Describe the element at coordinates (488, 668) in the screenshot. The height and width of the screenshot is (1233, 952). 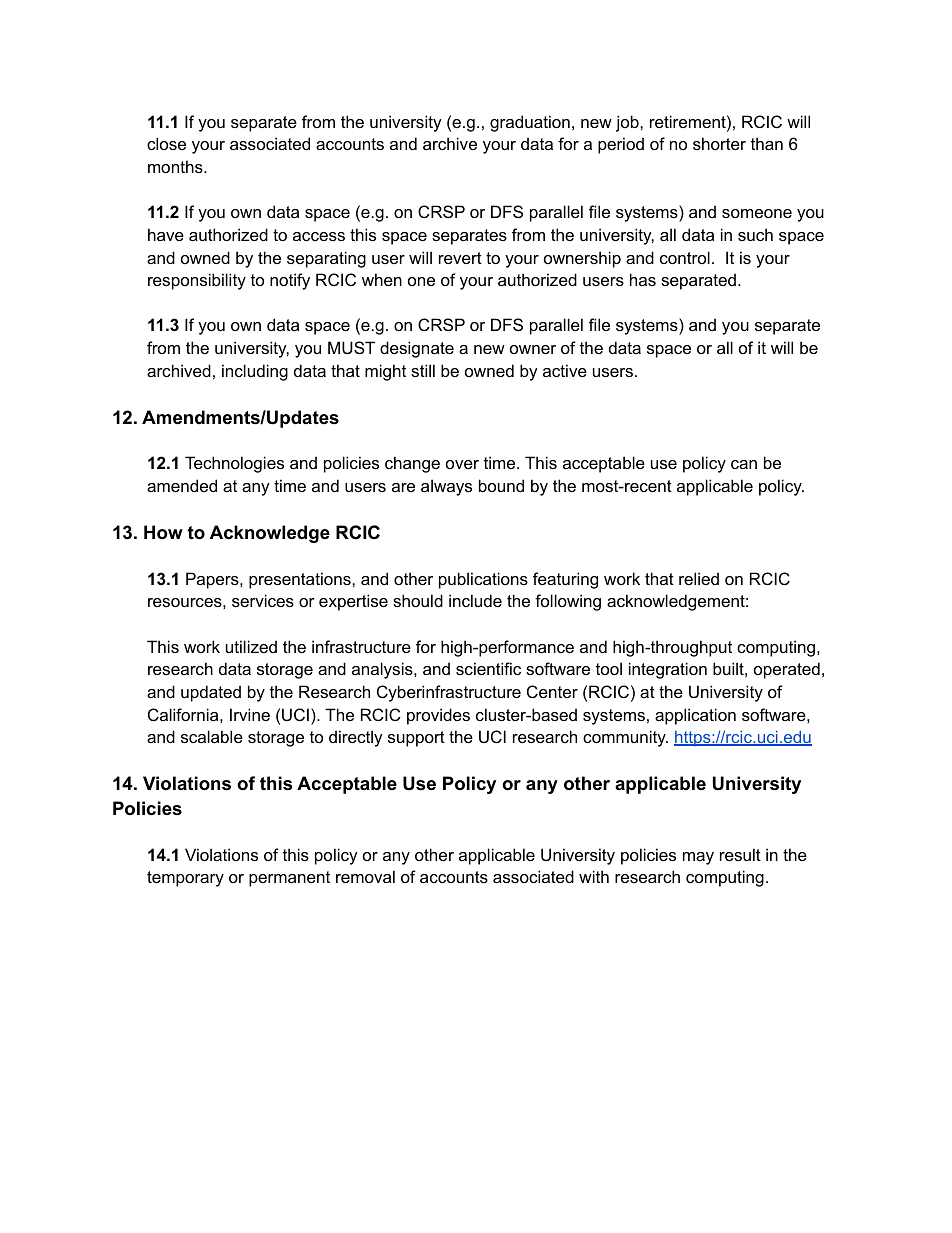
I see `scientific` at that location.
